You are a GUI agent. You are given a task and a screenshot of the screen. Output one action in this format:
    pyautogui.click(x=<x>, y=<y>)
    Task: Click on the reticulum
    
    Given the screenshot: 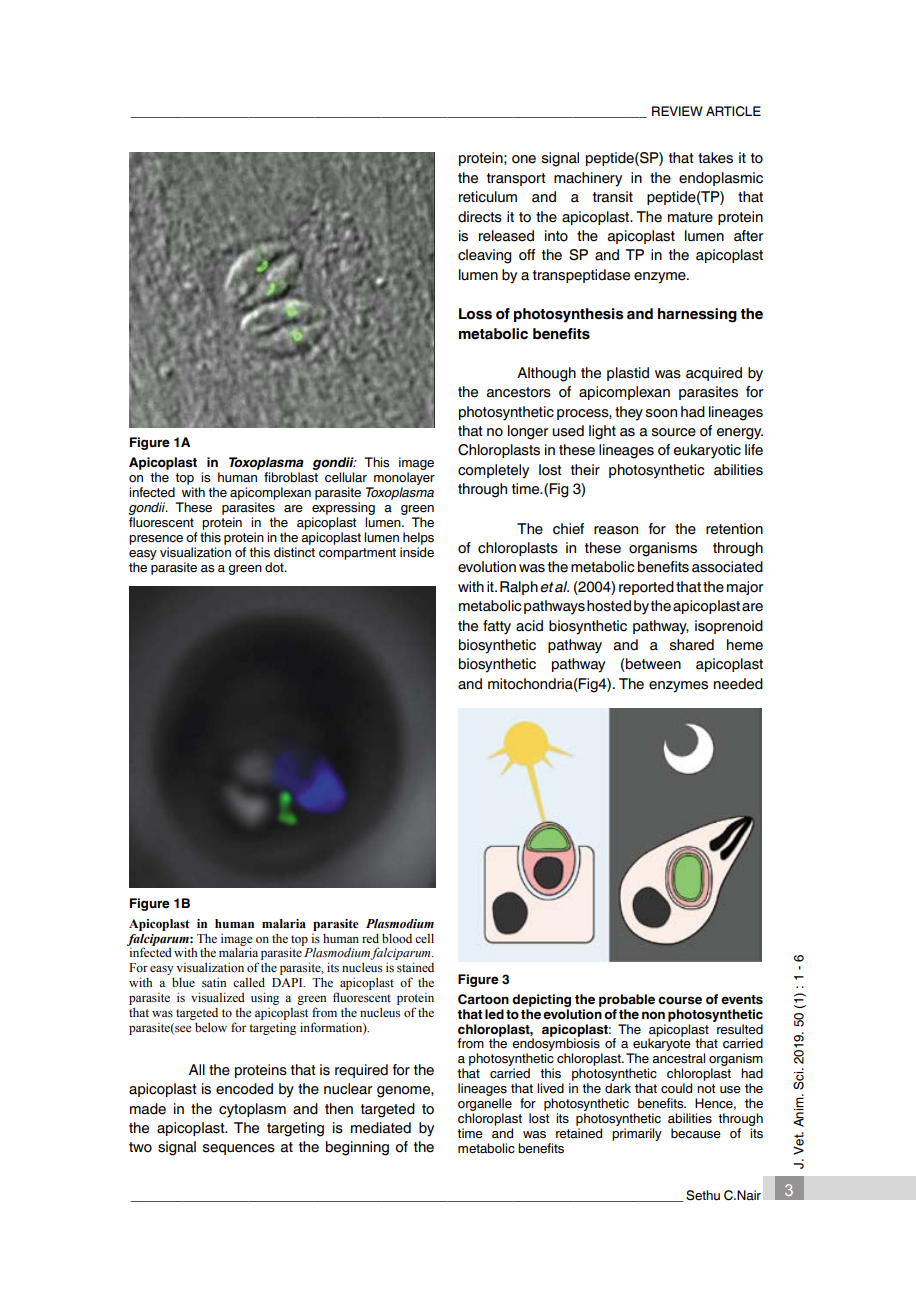 What is the action you would take?
    pyautogui.click(x=488, y=197)
